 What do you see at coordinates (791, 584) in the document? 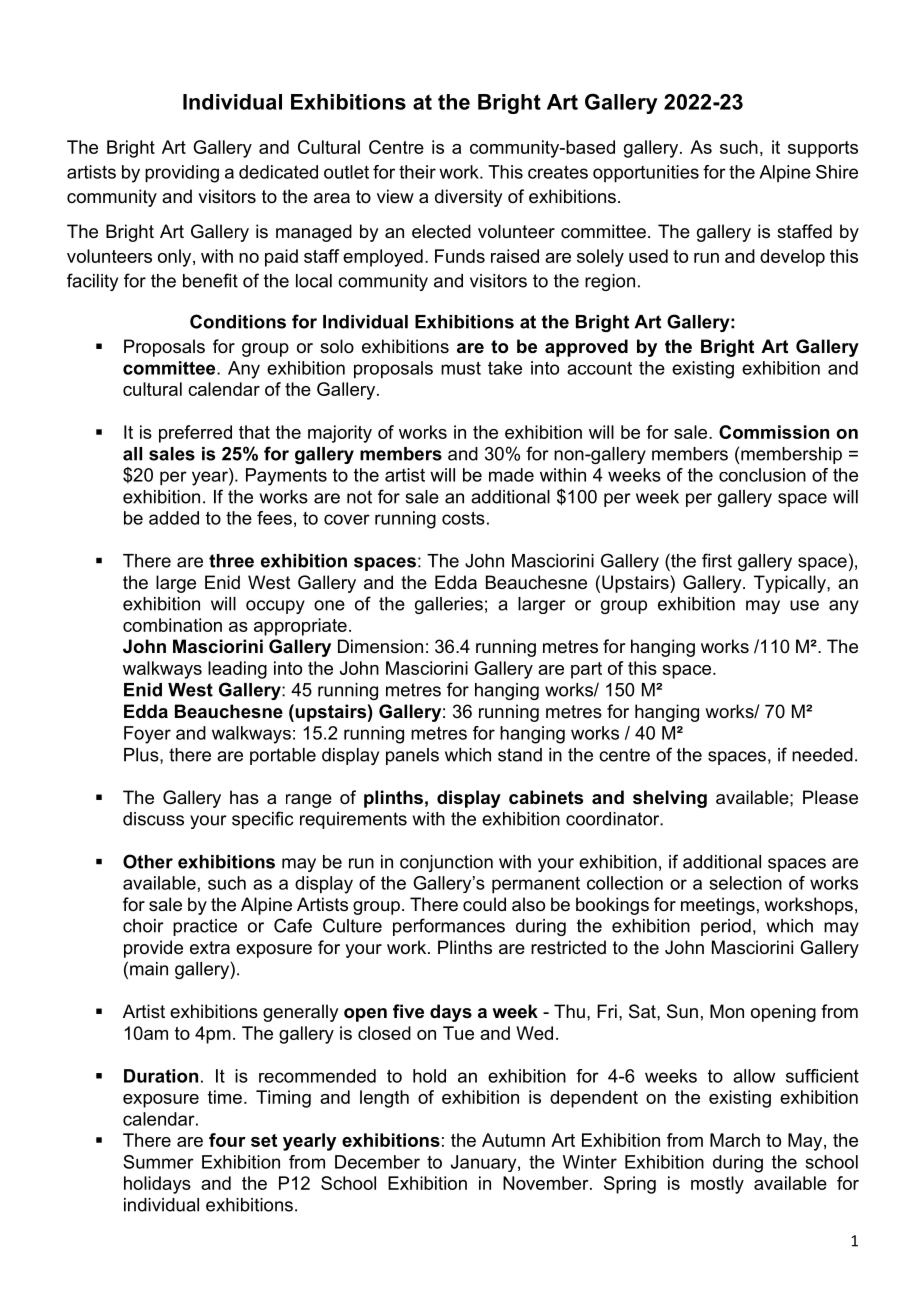
I see `Typically` at bounding box center [791, 584].
